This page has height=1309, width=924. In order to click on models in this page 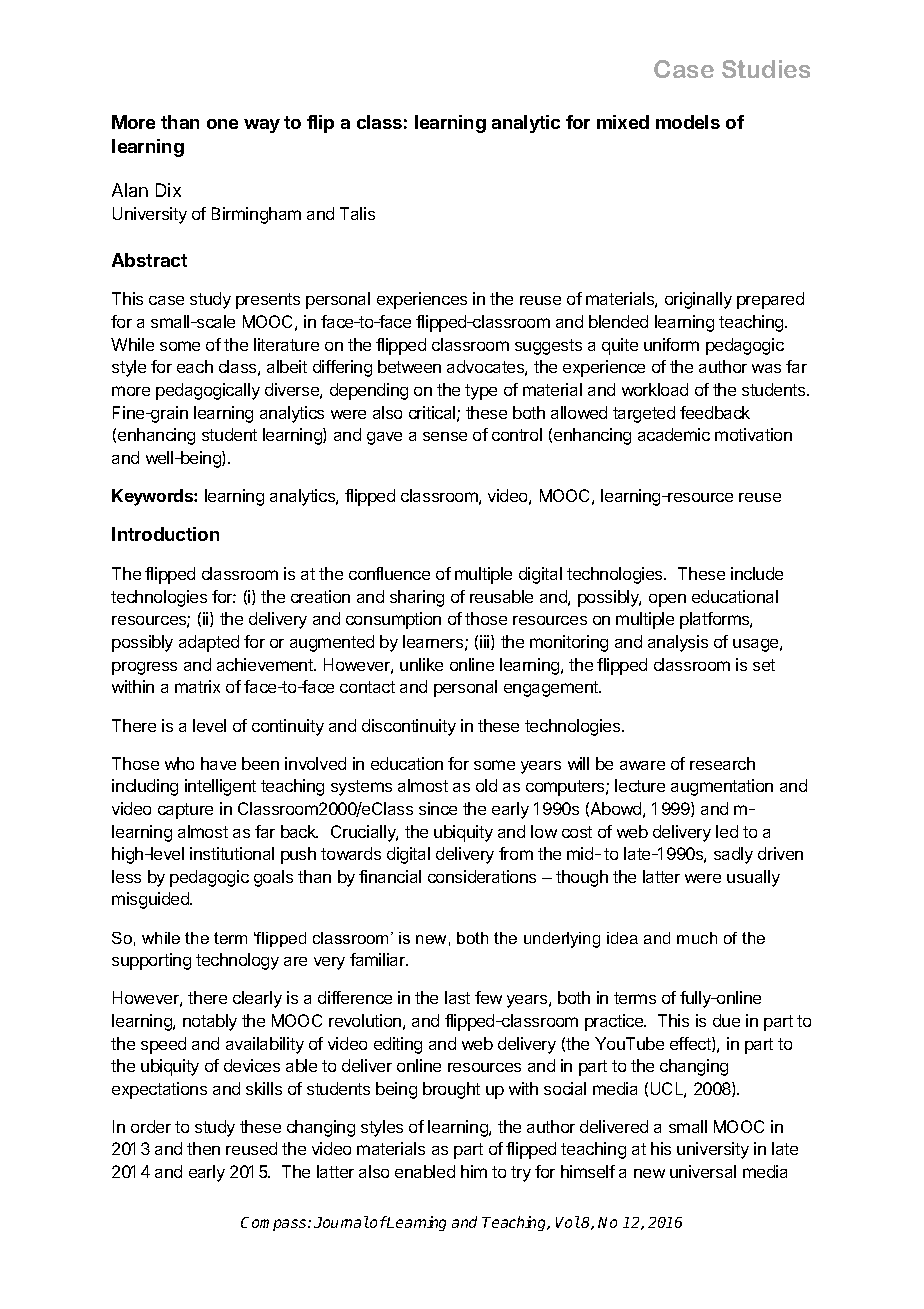, I will do `click(688, 122)`.
